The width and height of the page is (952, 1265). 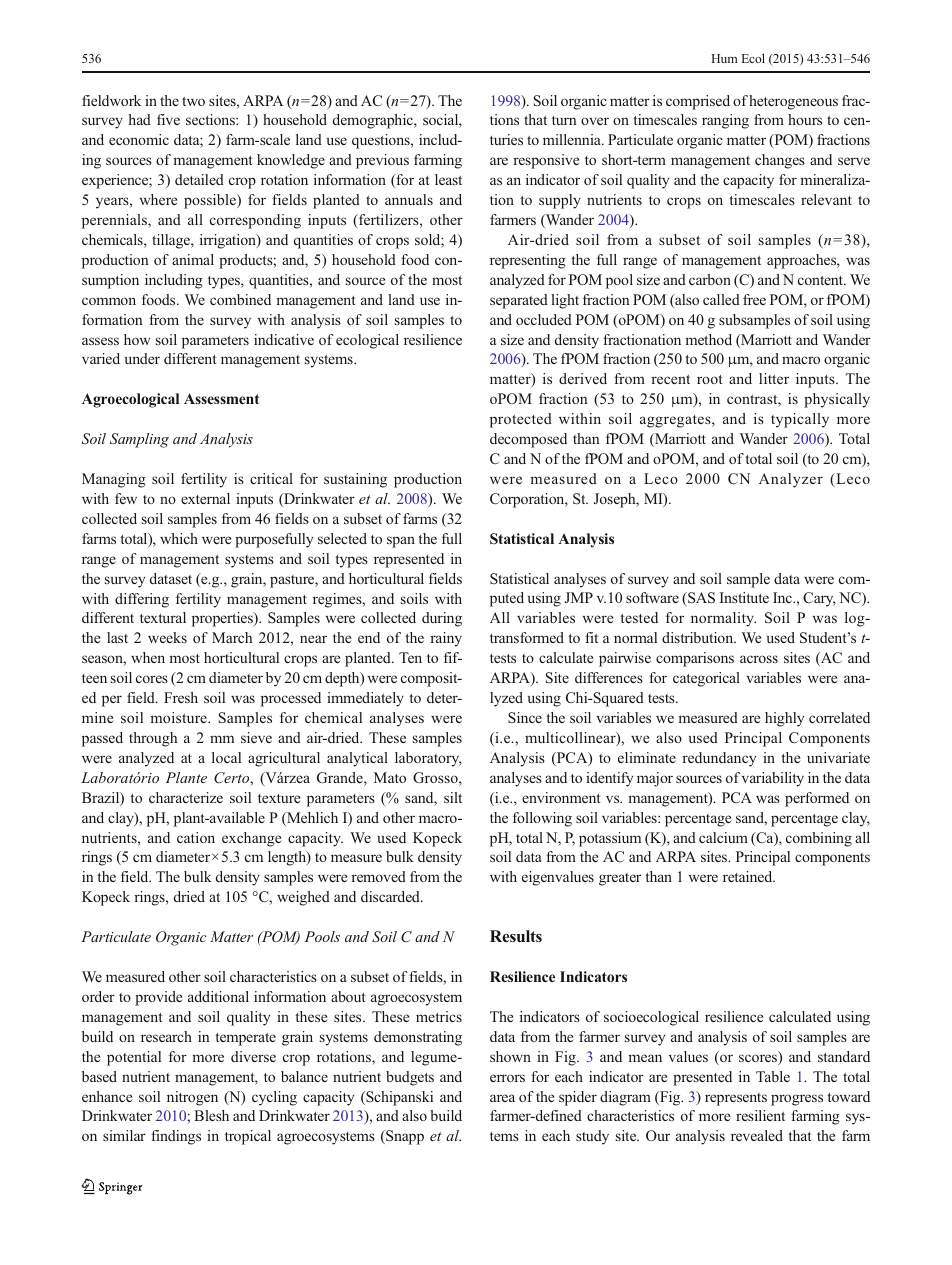 I want to click on retained, so click(x=749, y=876).
